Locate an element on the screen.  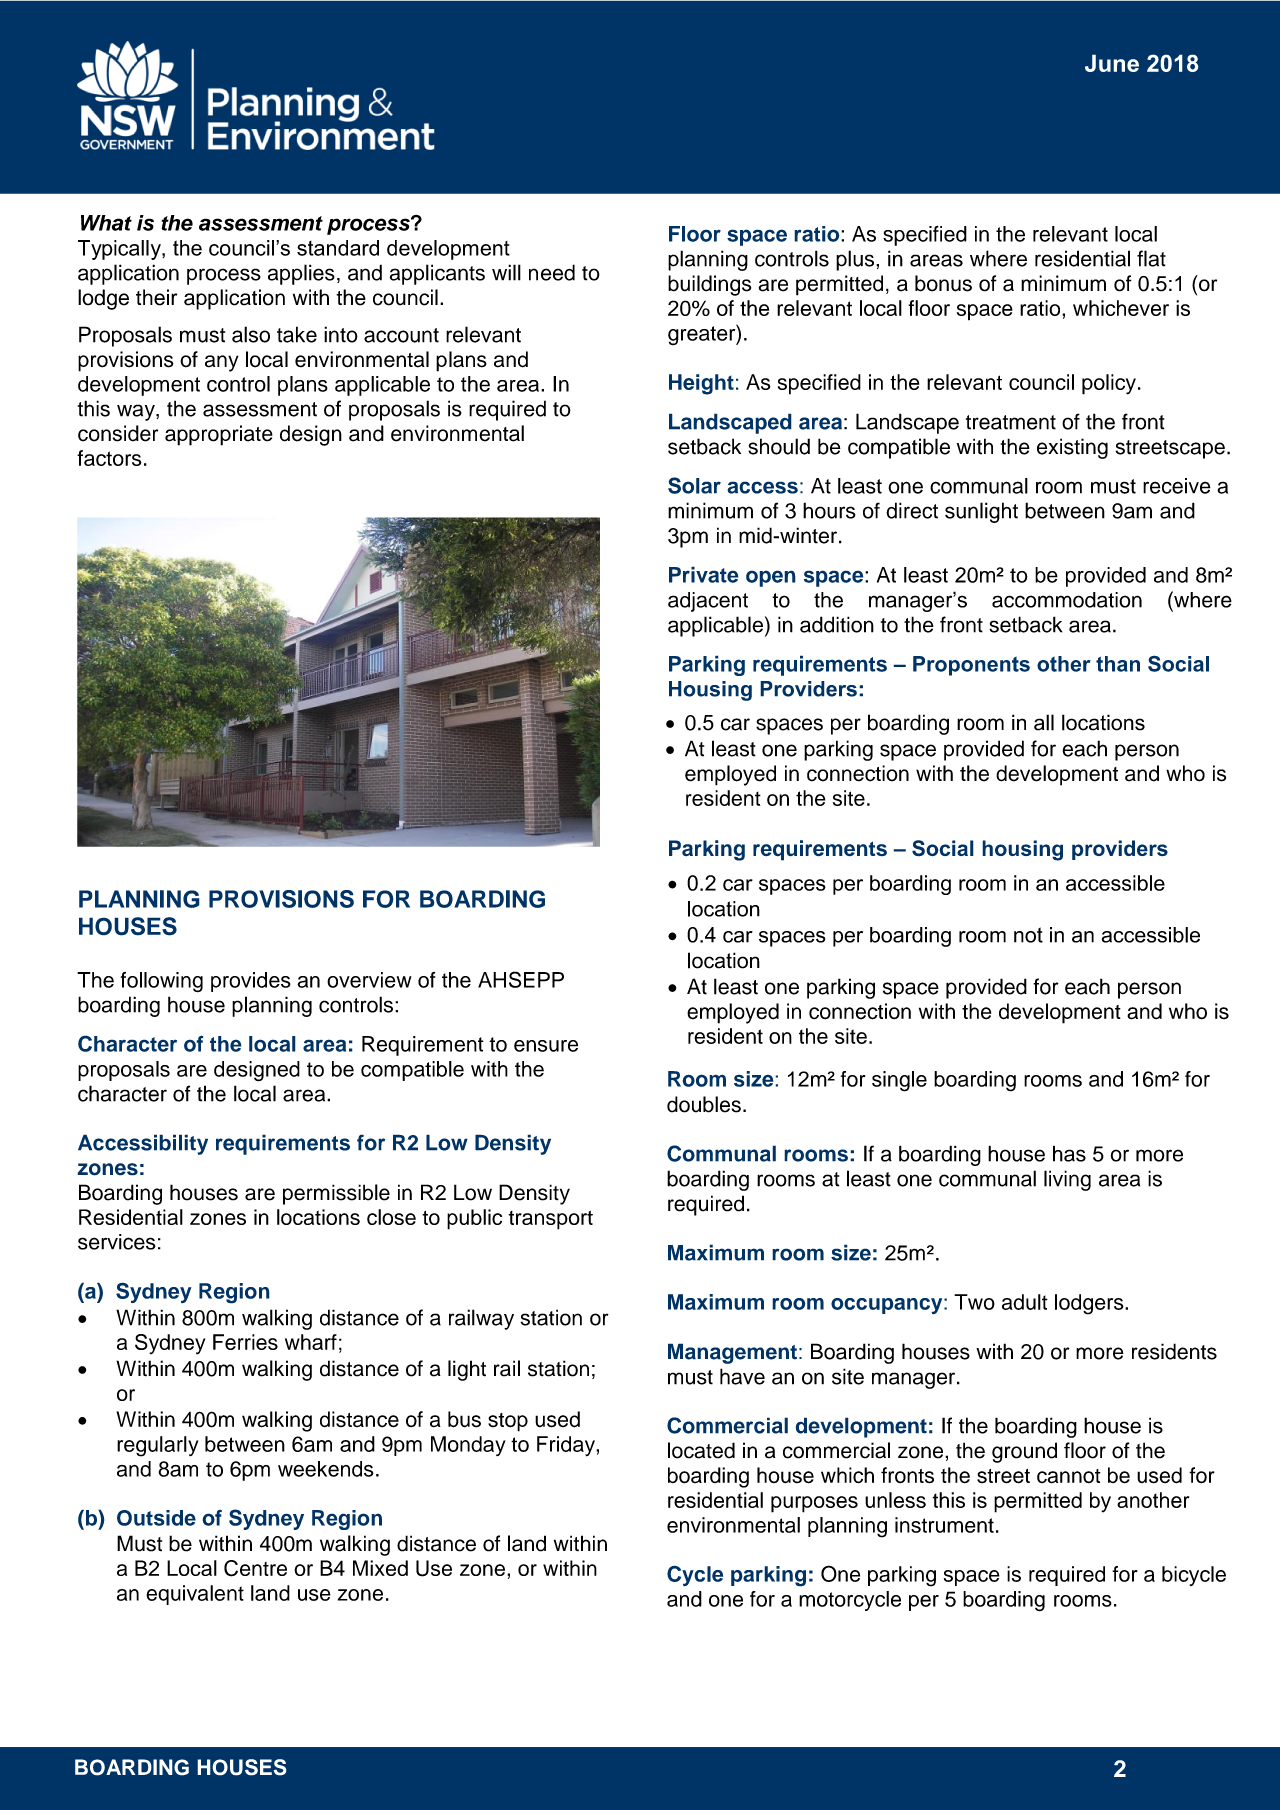
appropriate is located at coordinates (219, 435).
